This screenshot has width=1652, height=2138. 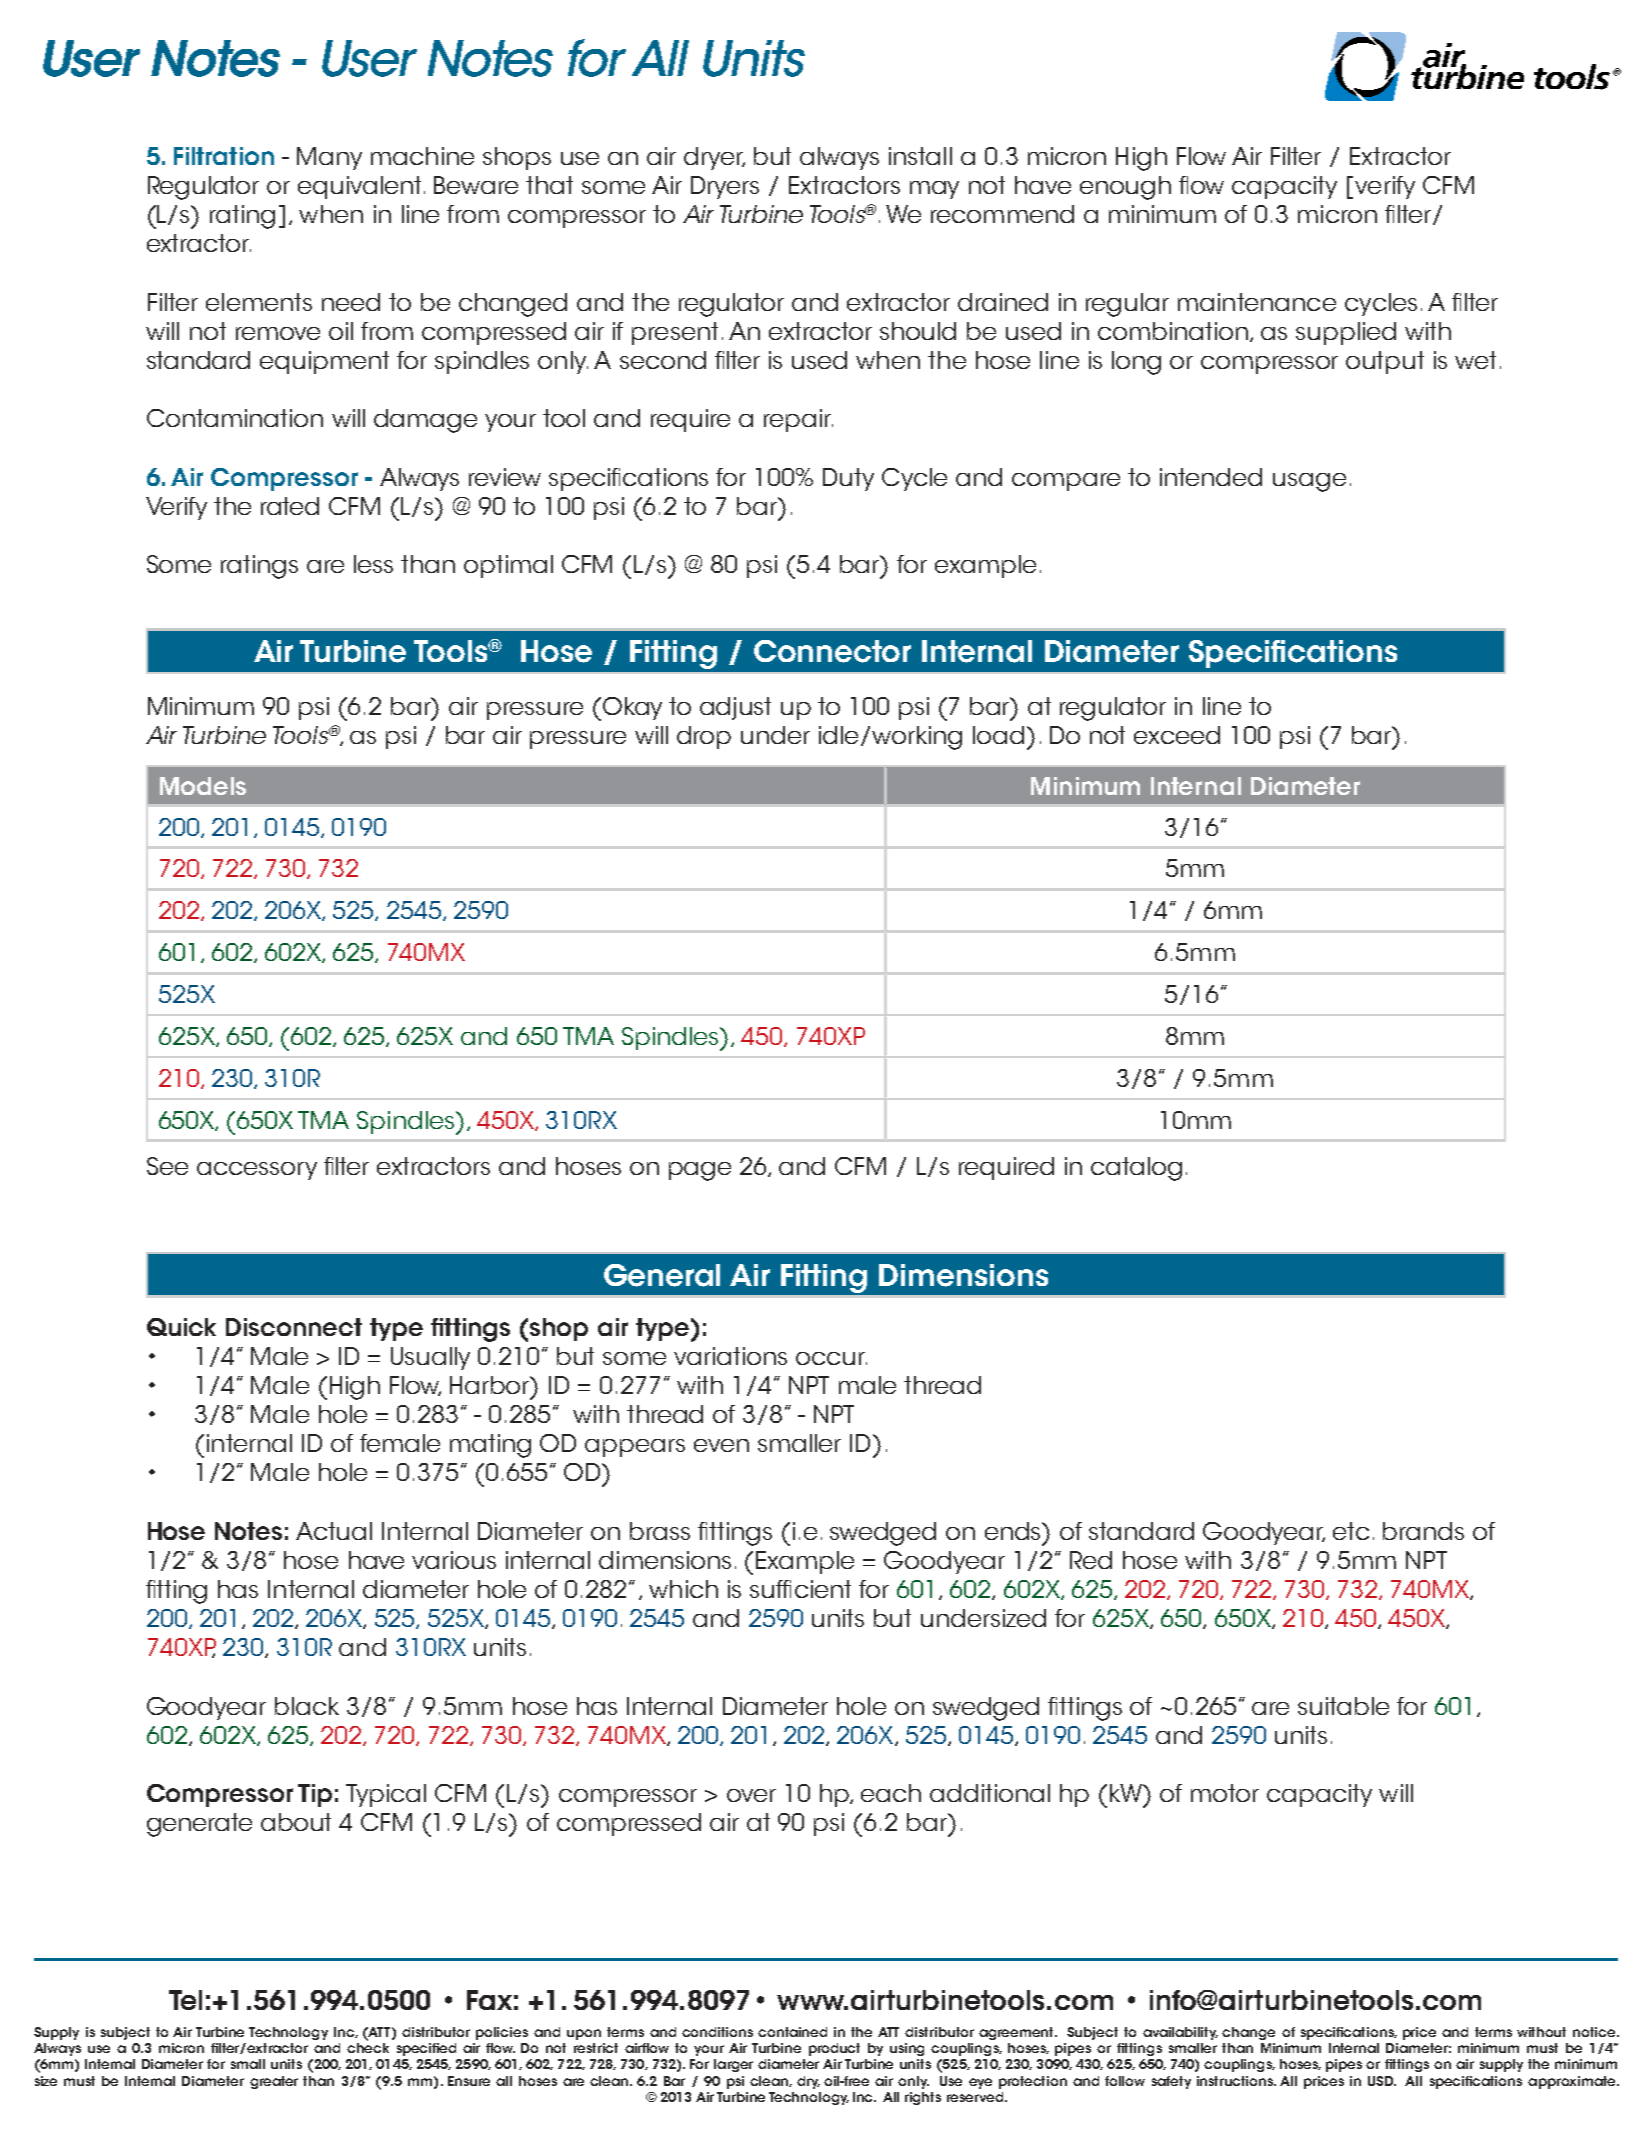 What do you see at coordinates (907, 2049) in the screenshot?
I see `using` at bounding box center [907, 2049].
